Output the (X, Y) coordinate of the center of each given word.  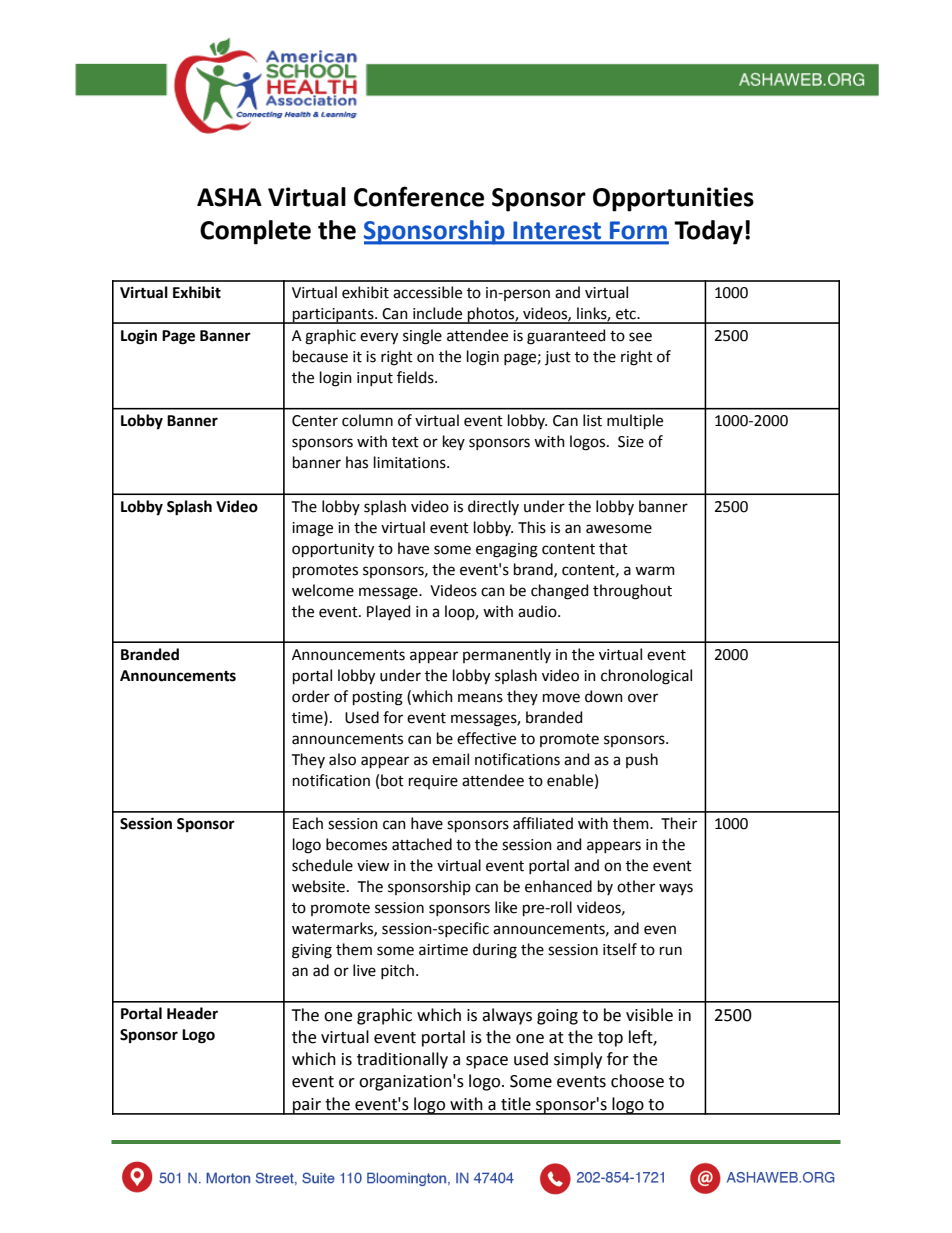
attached (422, 844)
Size (631, 442)
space (487, 1062)
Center (315, 421)
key (454, 442)
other (636, 886)
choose (637, 1081)
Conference (419, 196)
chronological (646, 677)
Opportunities (673, 199)
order (311, 696)
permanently (507, 655)
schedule (322, 865)
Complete (255, 232)
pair (307, 1106)
